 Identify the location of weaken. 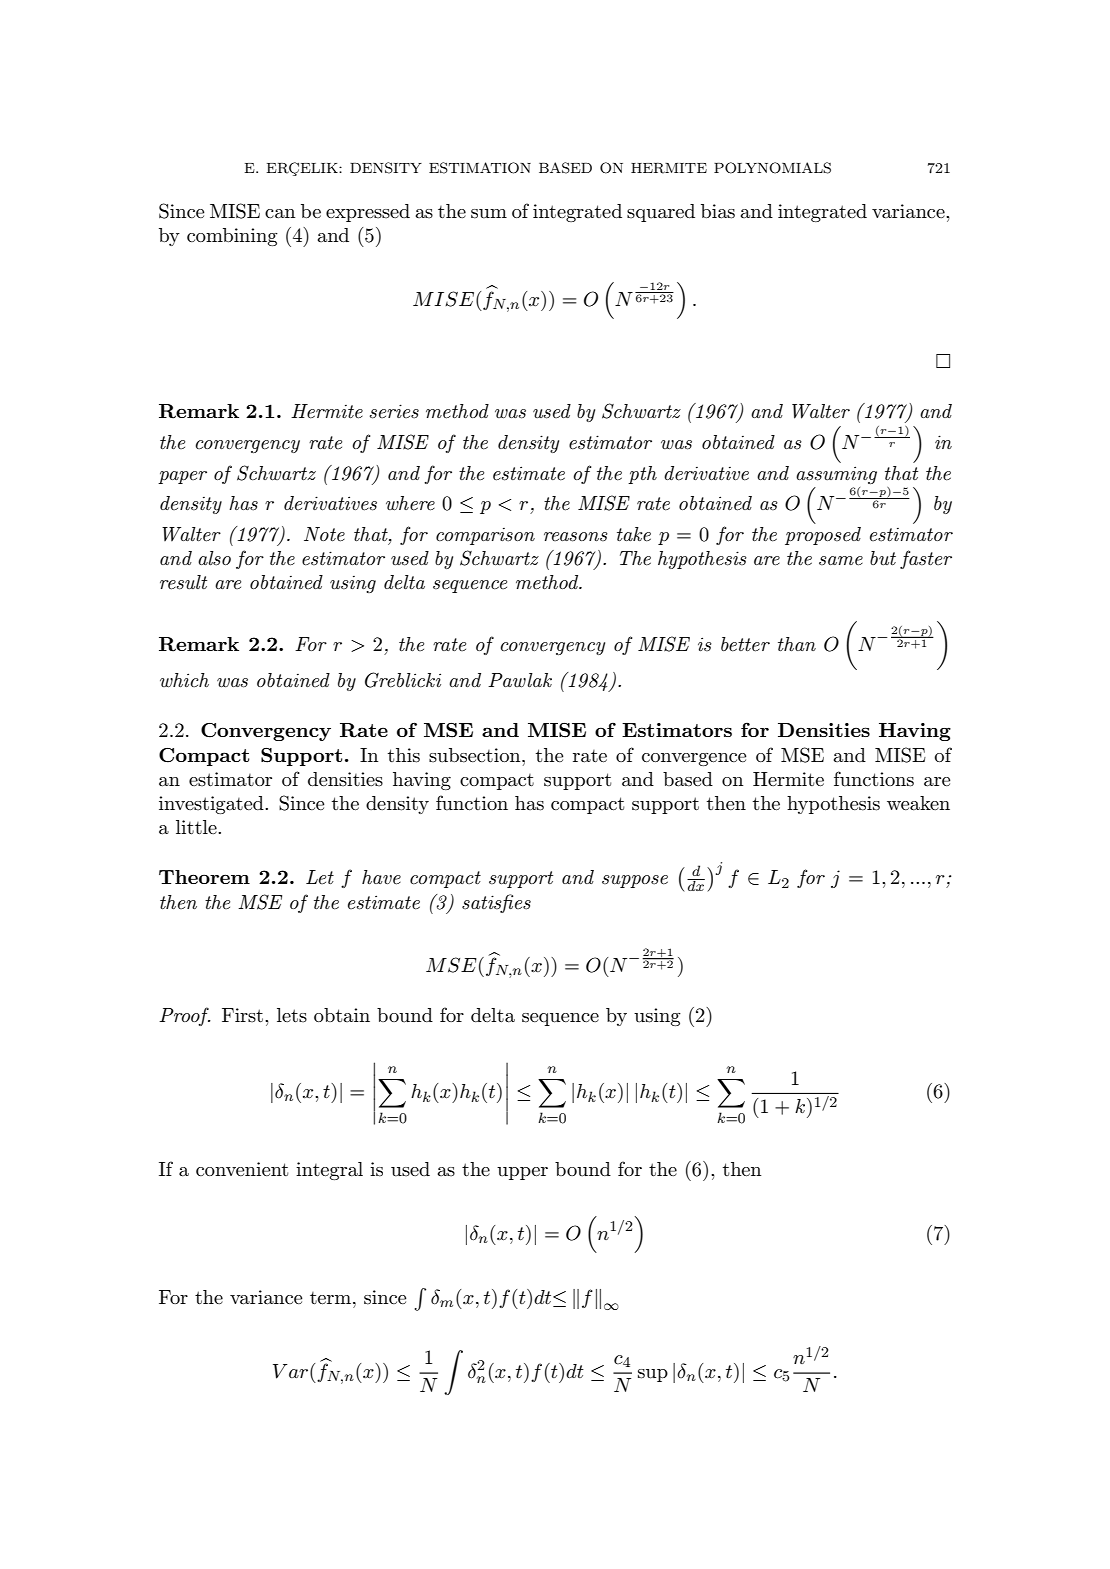
(918, 803).
